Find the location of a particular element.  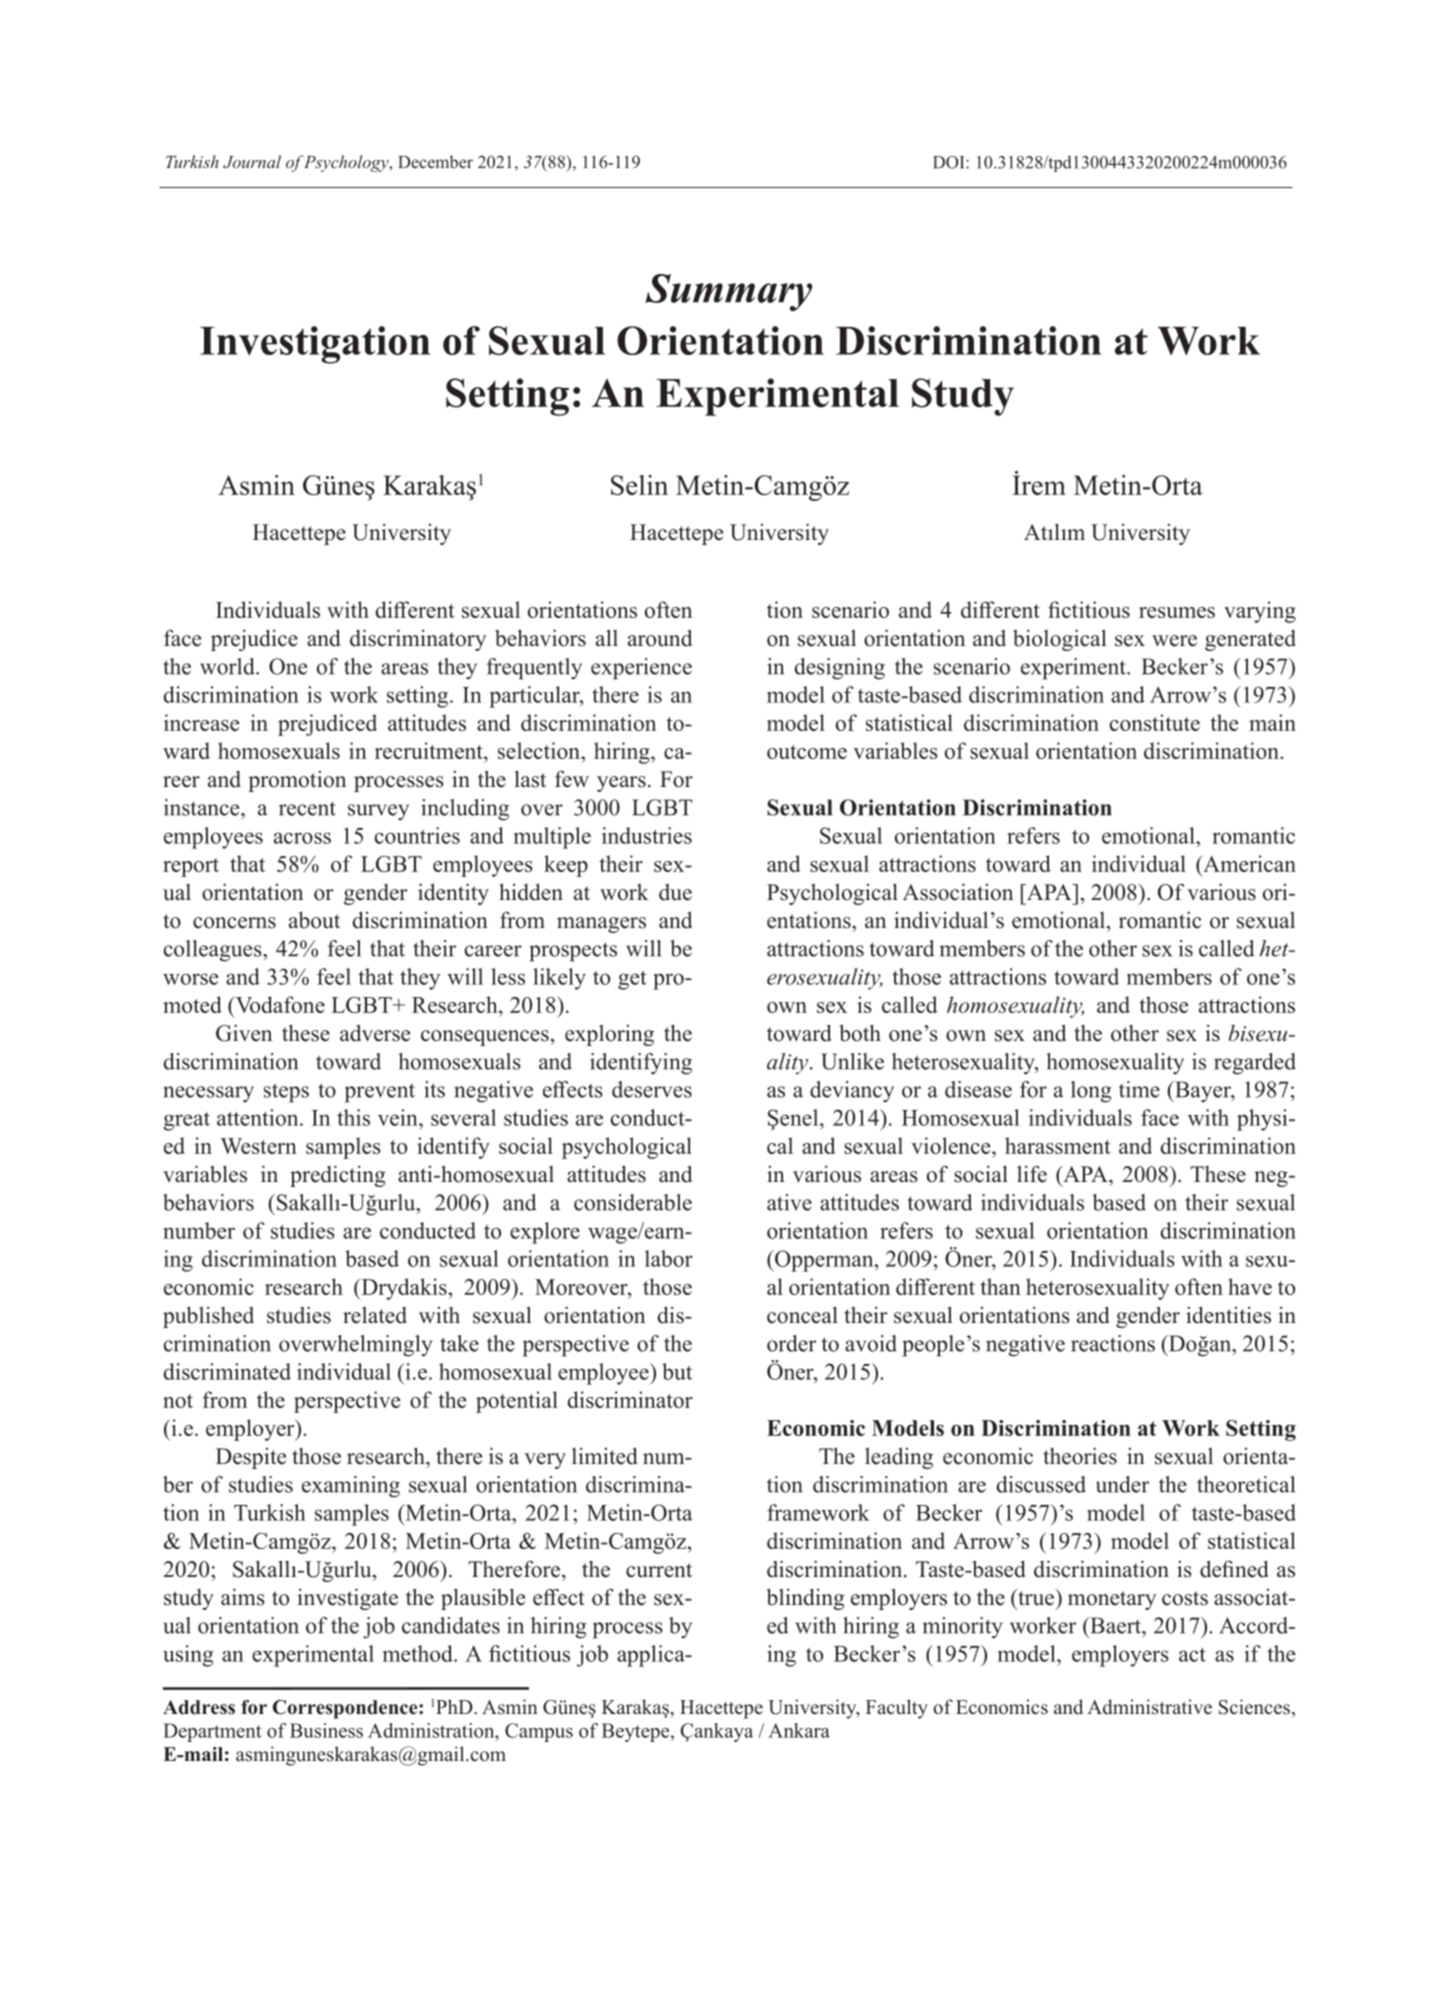

experience is located at coordinates (641, 669).
